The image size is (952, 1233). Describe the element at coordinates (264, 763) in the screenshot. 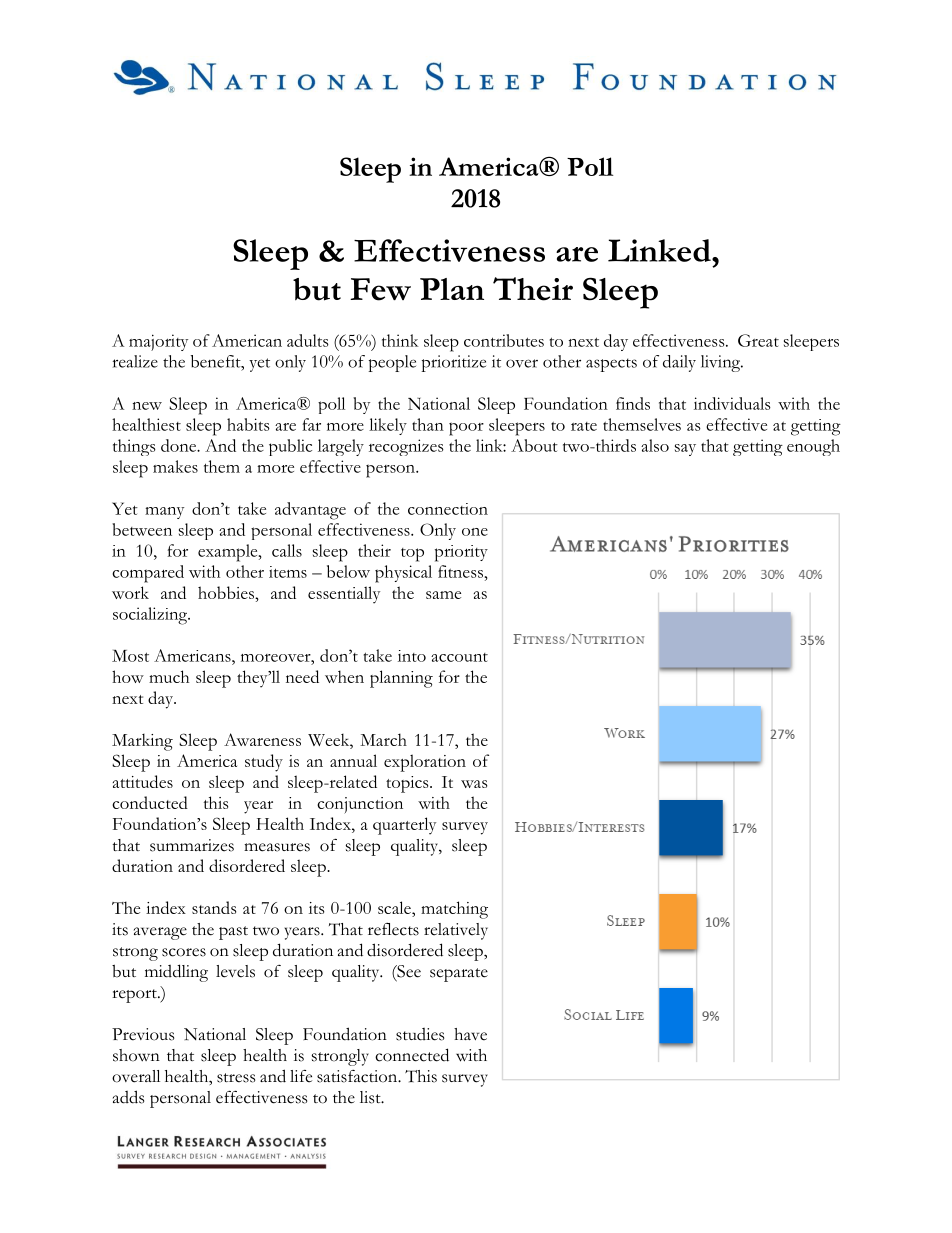

I see `study` at that location.
